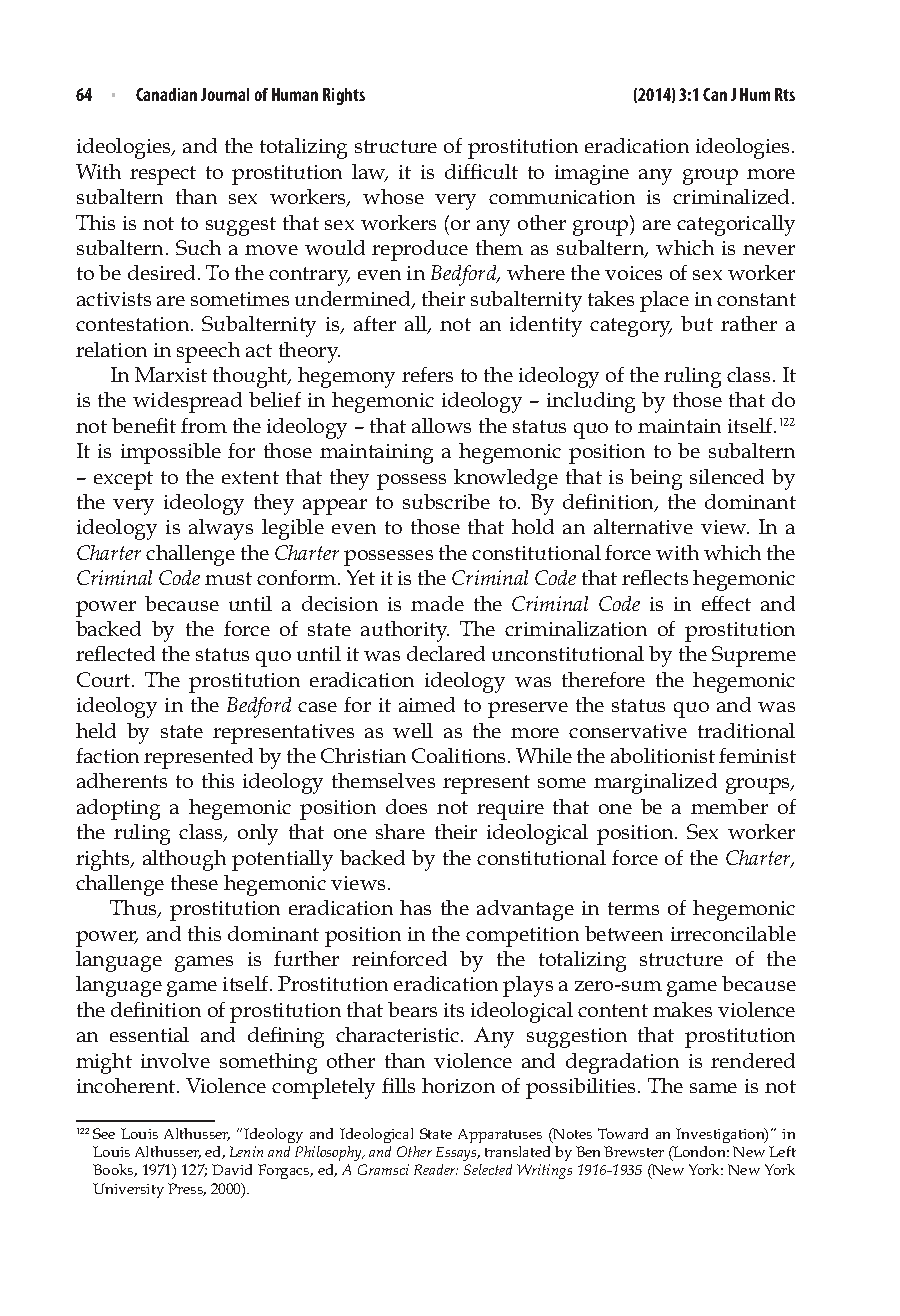 The image size is (900, 1316). What do you see at coordinates (785, 94) in the image?
I see `Rts` at bounding box center [785, 94].
